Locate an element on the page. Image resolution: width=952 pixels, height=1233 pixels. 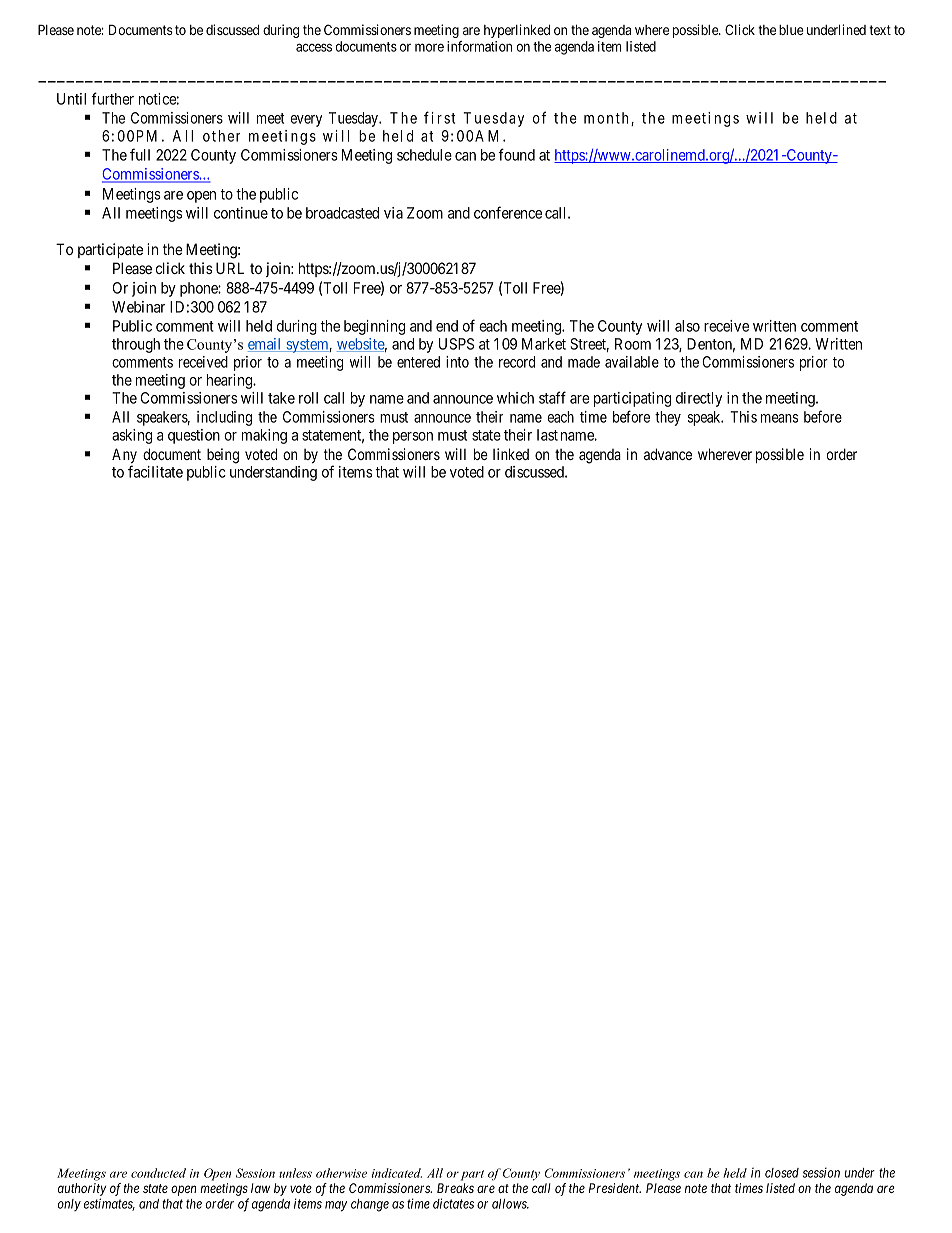
blue is located at coordinates (791, 30).
